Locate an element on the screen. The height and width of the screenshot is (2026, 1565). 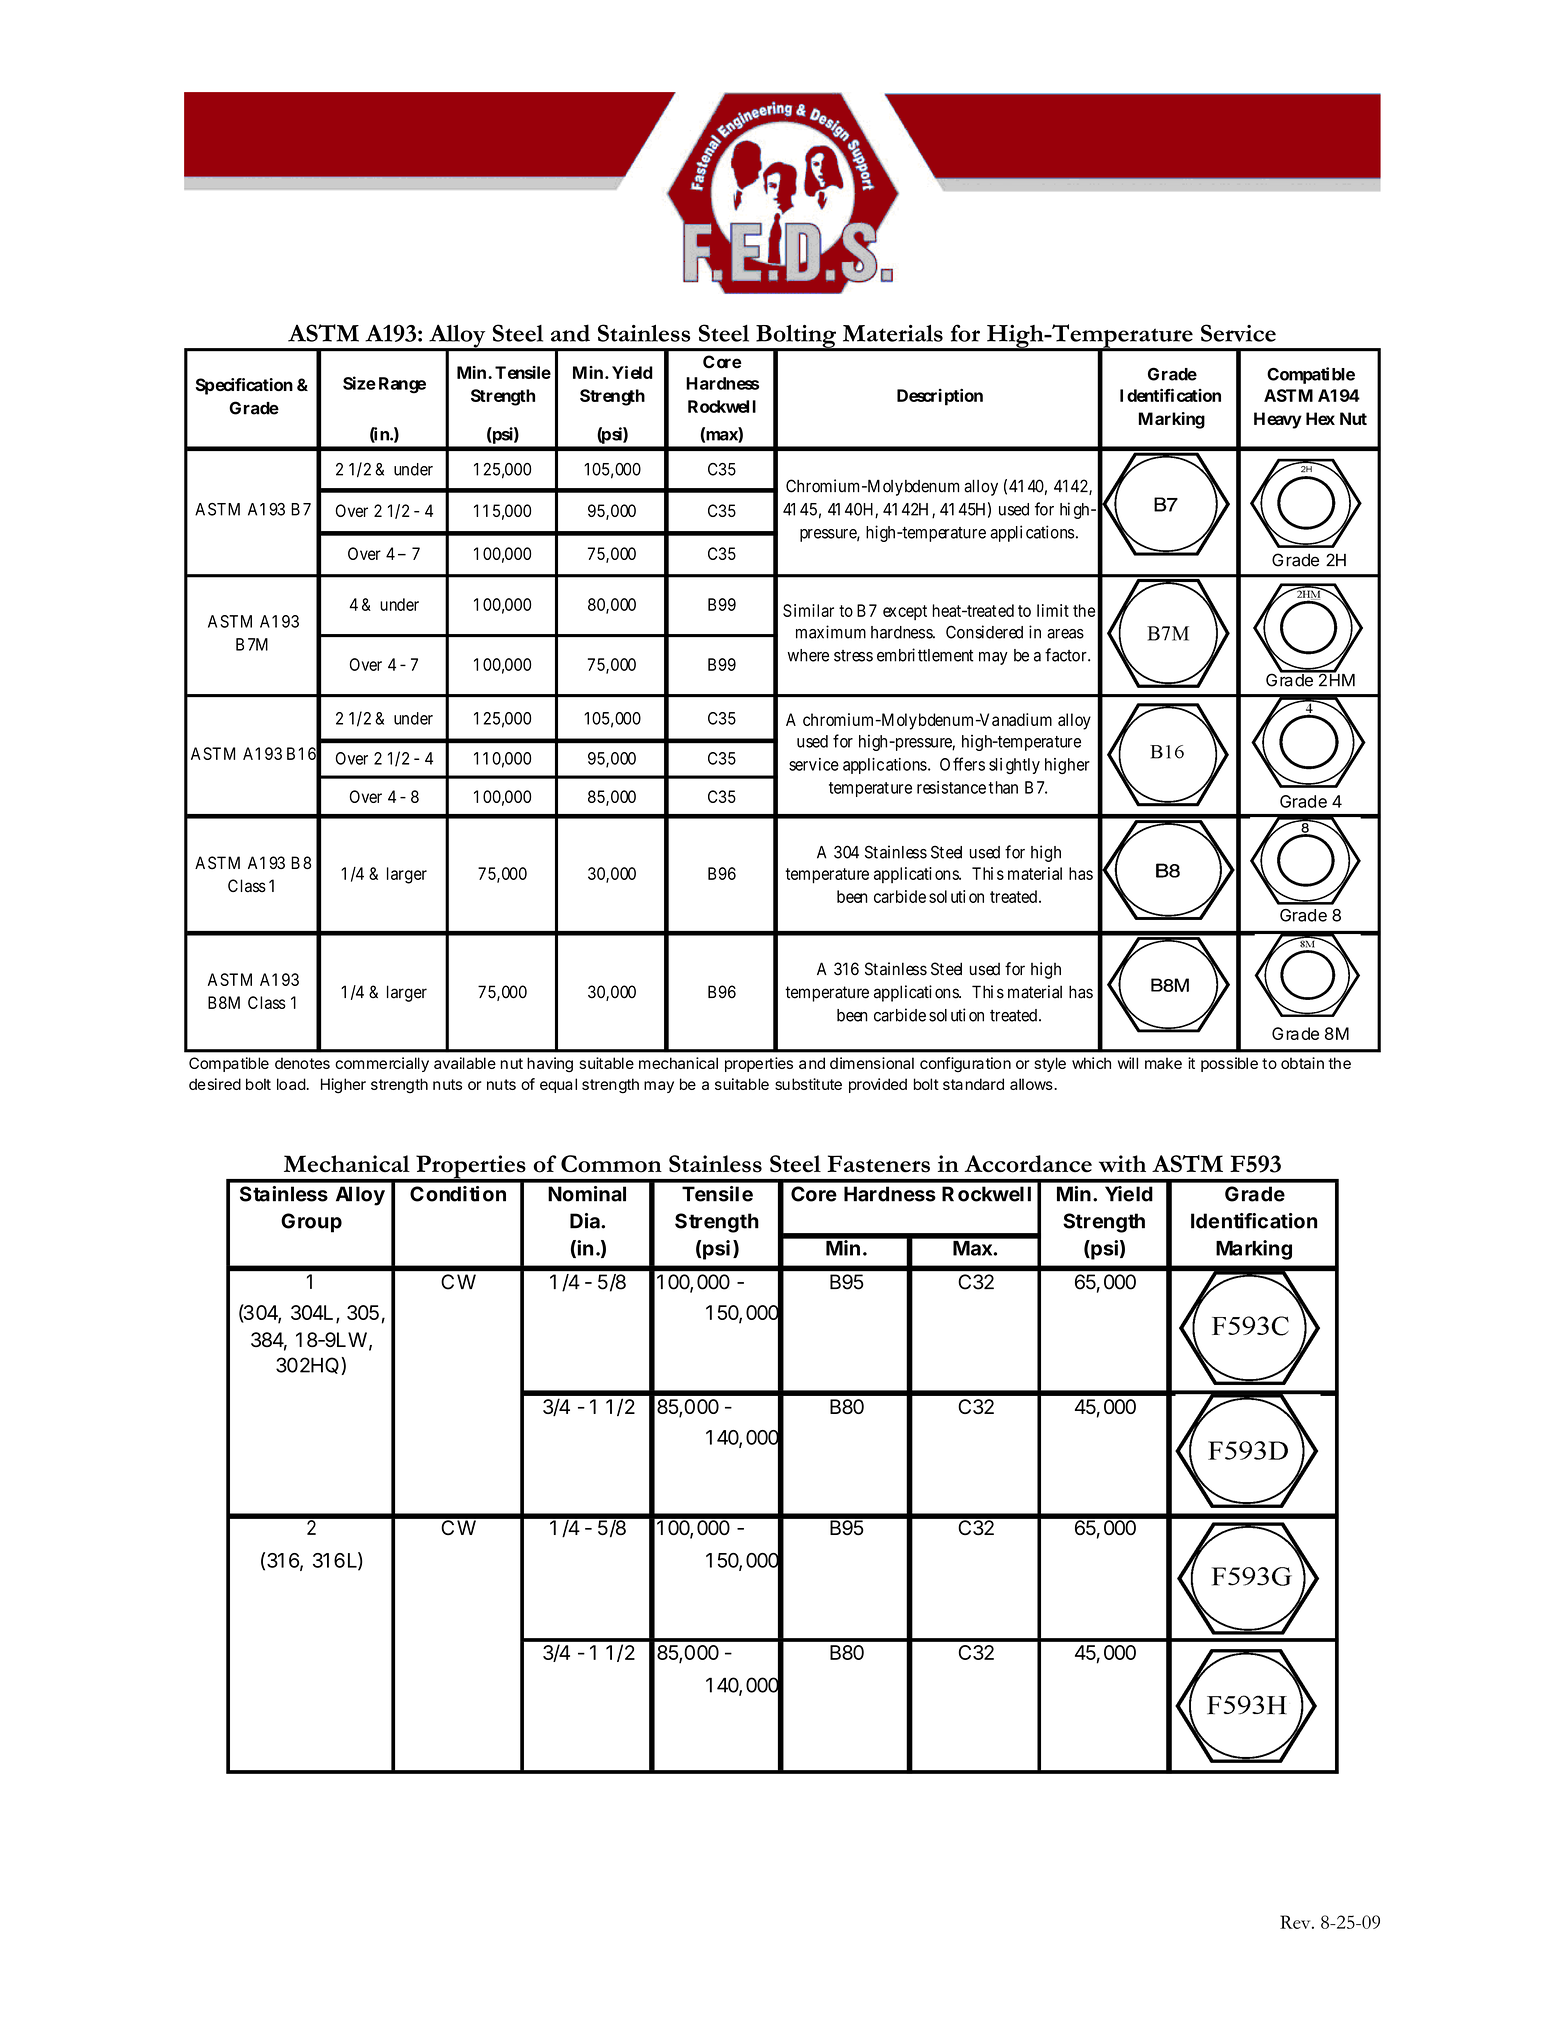
Heavy is located at coordinates (1278, 420).
